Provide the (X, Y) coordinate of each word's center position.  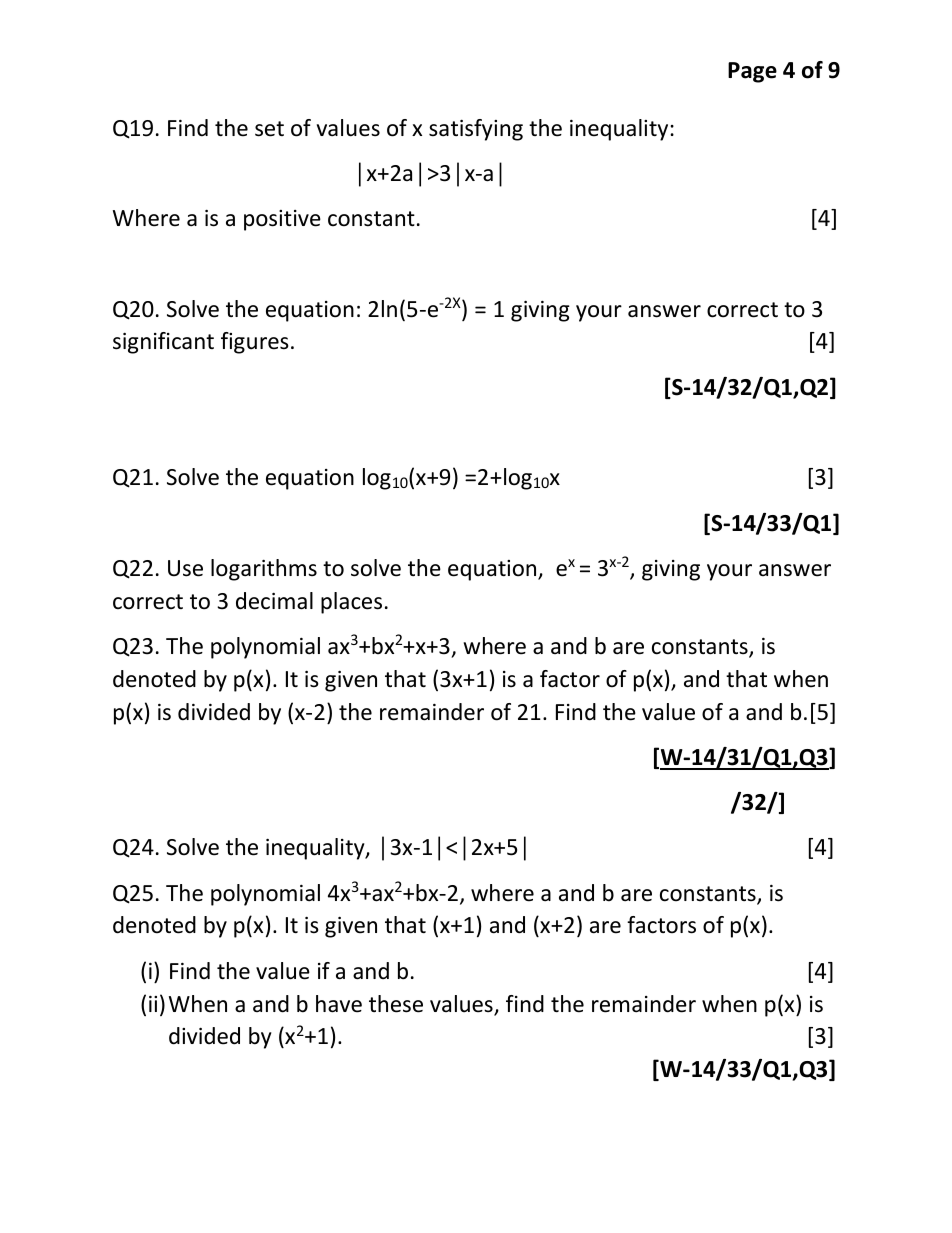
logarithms (264, 570)
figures (255, 343)
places (351, 603)
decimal (274, 601)
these (396, 1004)
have (339, 1004)
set (269, 129)
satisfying (476, 130)
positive (282, 220)
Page (752, 72)
